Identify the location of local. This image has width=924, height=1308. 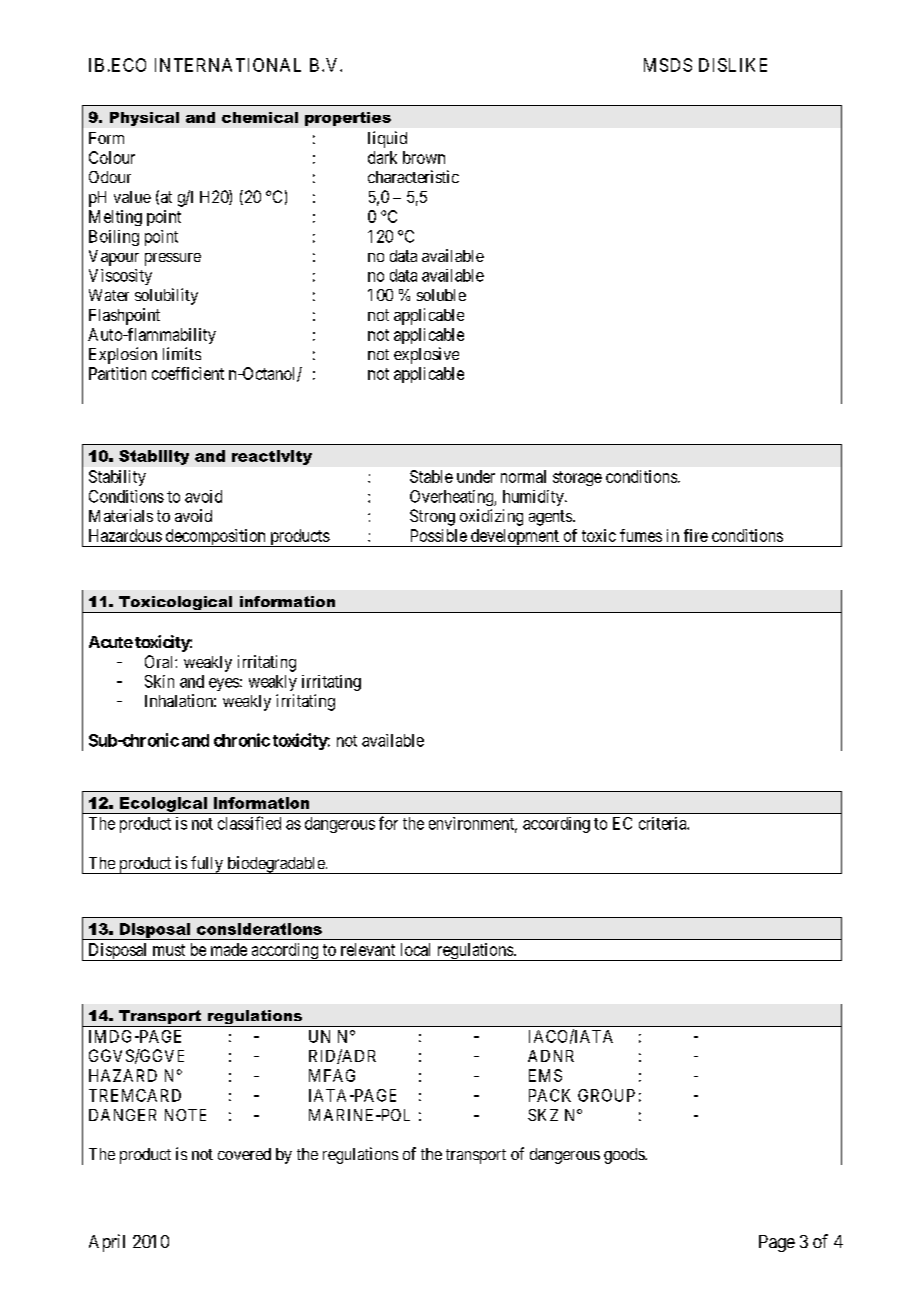
(415, 949).
